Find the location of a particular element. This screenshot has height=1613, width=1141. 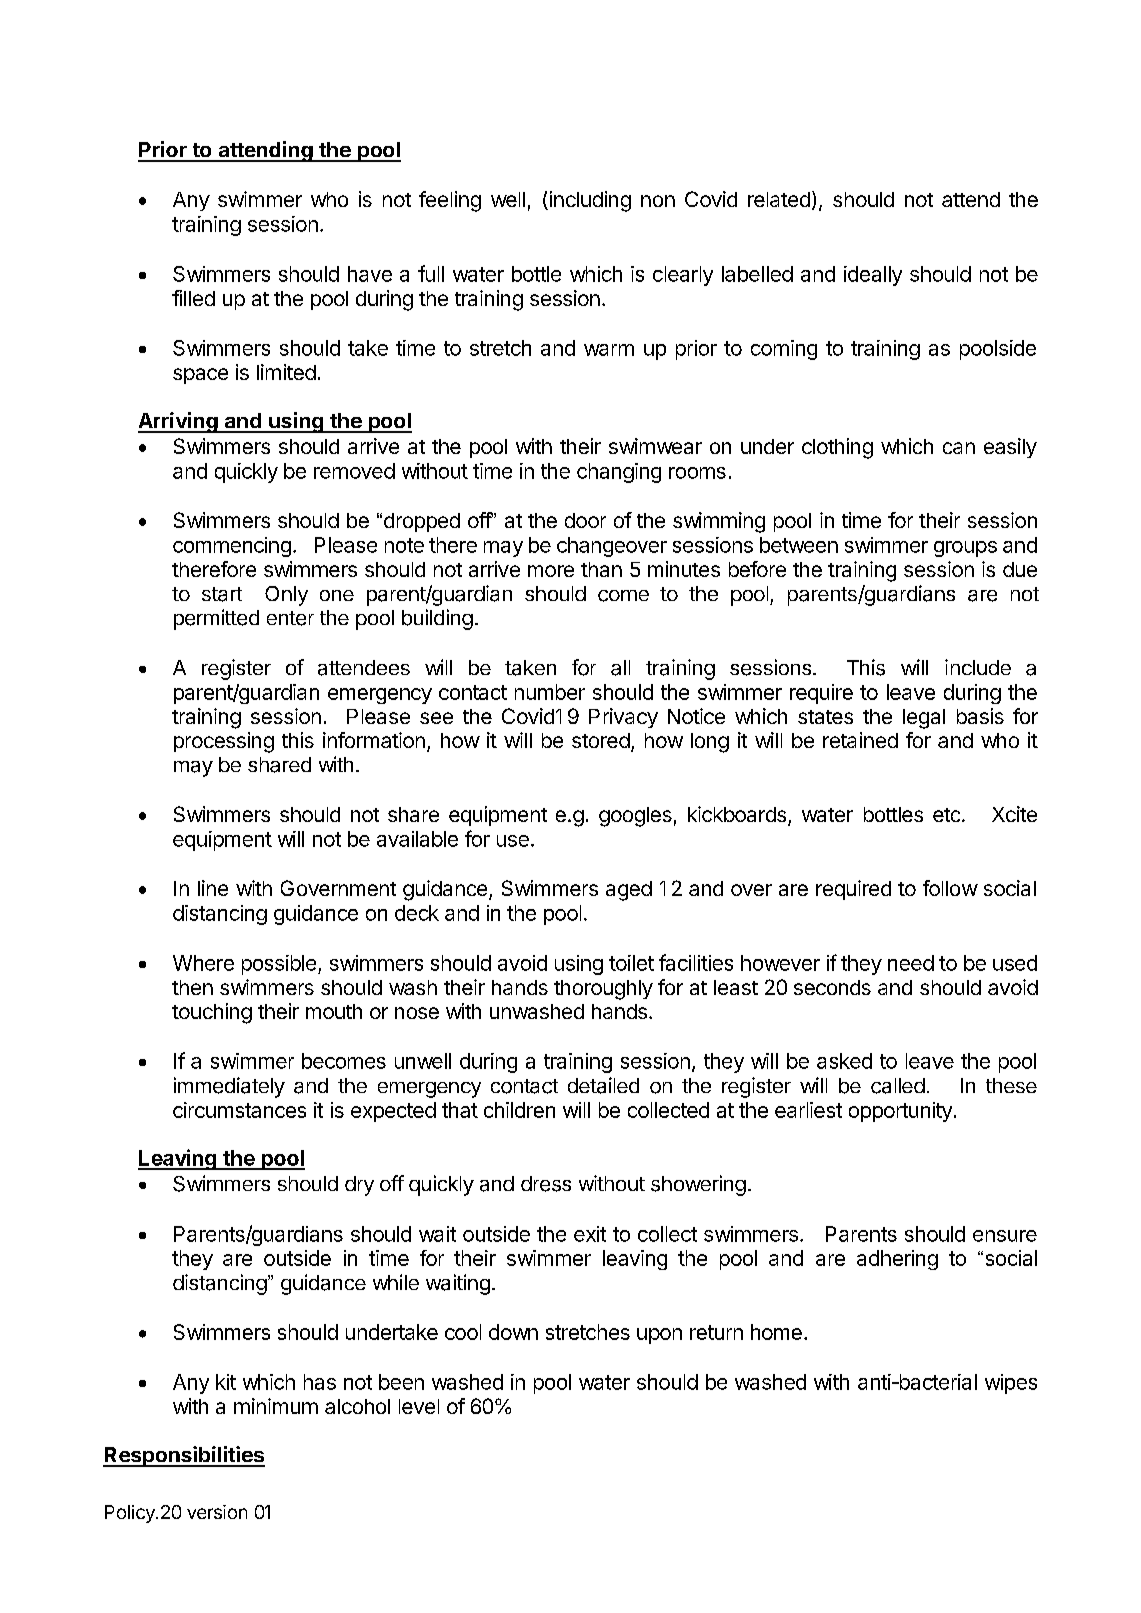

changing is located at coordinates (619, 473).
